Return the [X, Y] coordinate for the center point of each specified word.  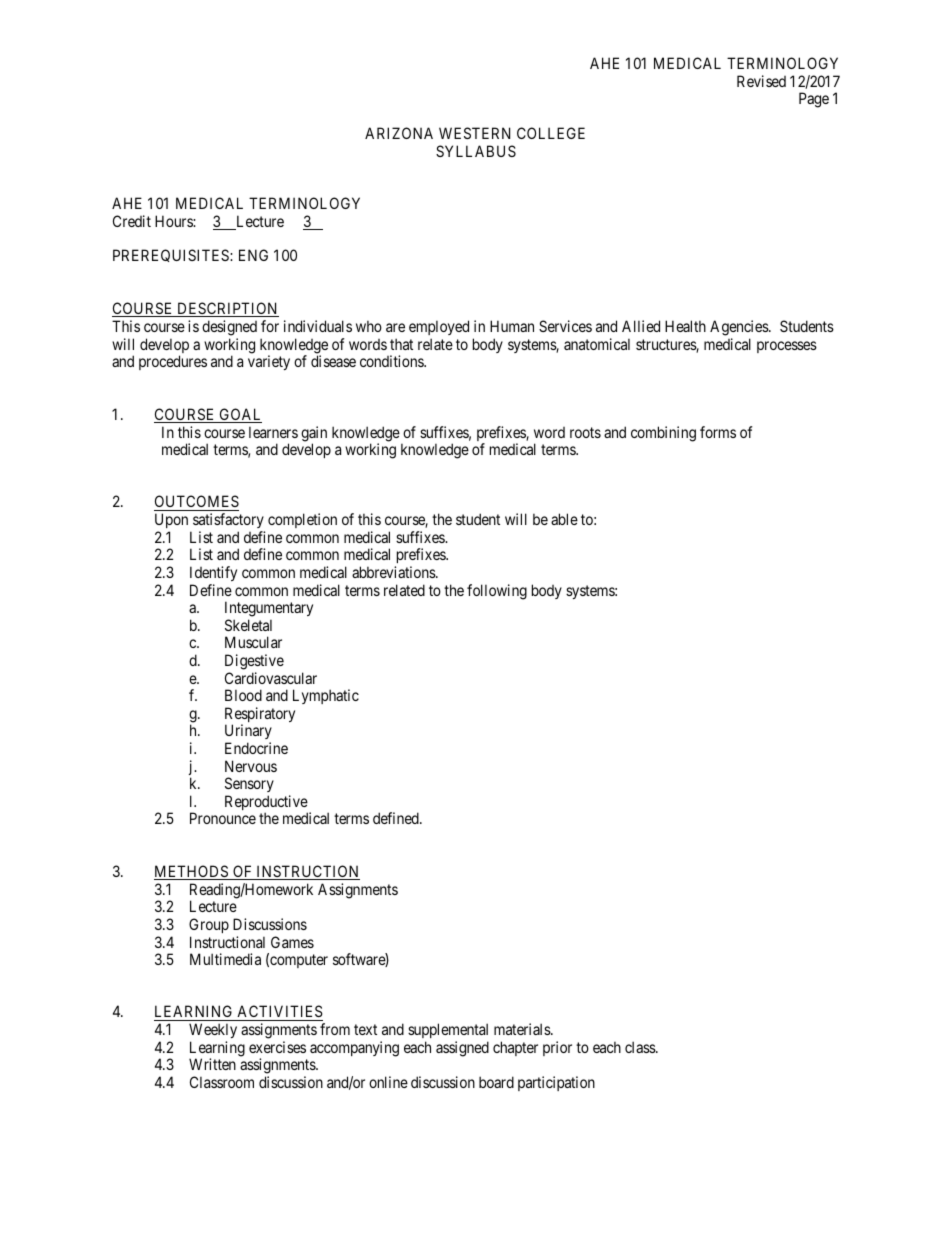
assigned [462, 1049]
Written [212, 1064]
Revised [761, 81]
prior [557, 1048]
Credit [132, 221]
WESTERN [474, 133]
